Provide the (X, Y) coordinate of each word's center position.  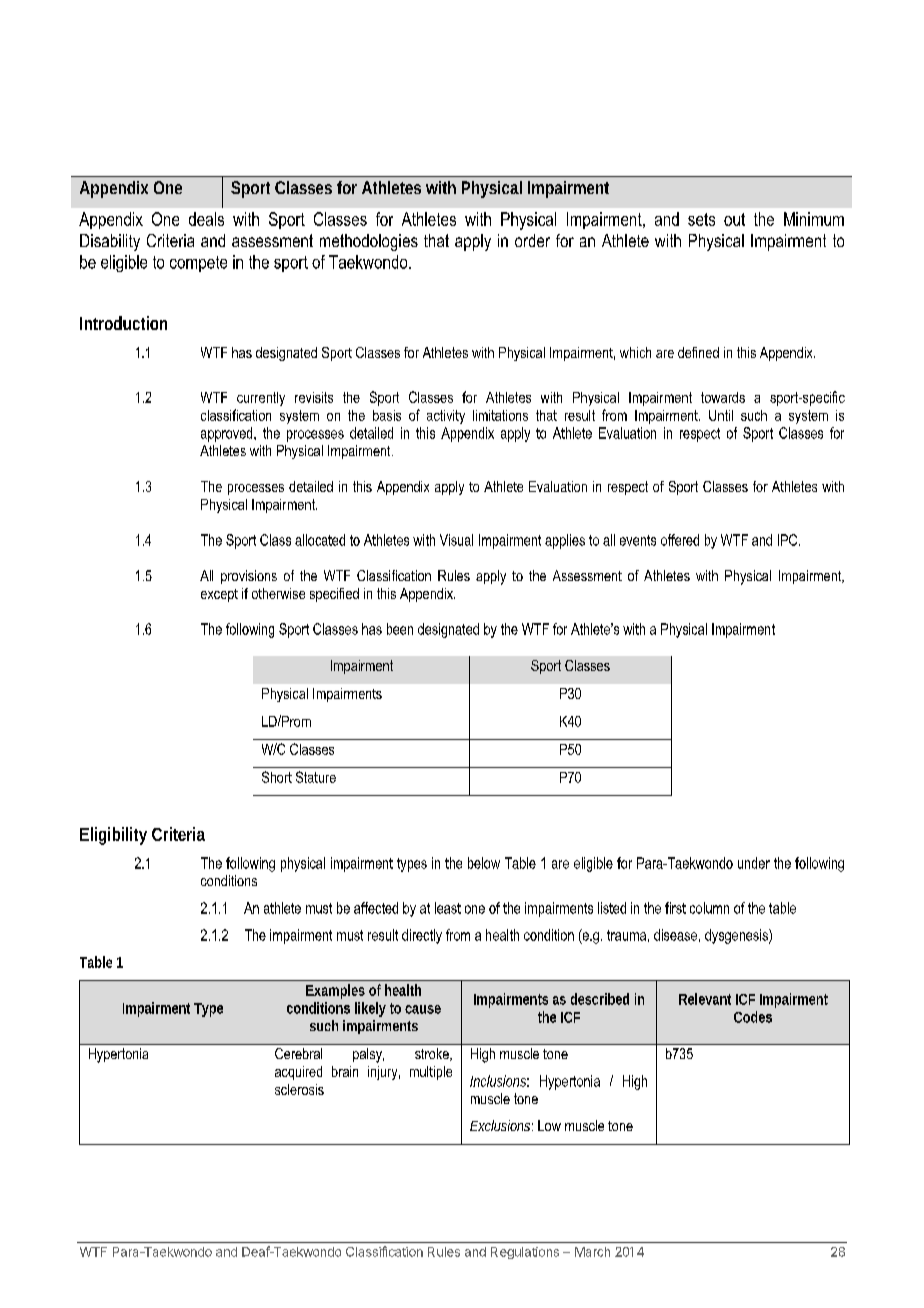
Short (277, 777)
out (734, 219)
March (592, 1252)
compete (198, 264)
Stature (316, 777)
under (754, 863)
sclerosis (299, 1089)
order (532, 240)
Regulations (525, 1253)
